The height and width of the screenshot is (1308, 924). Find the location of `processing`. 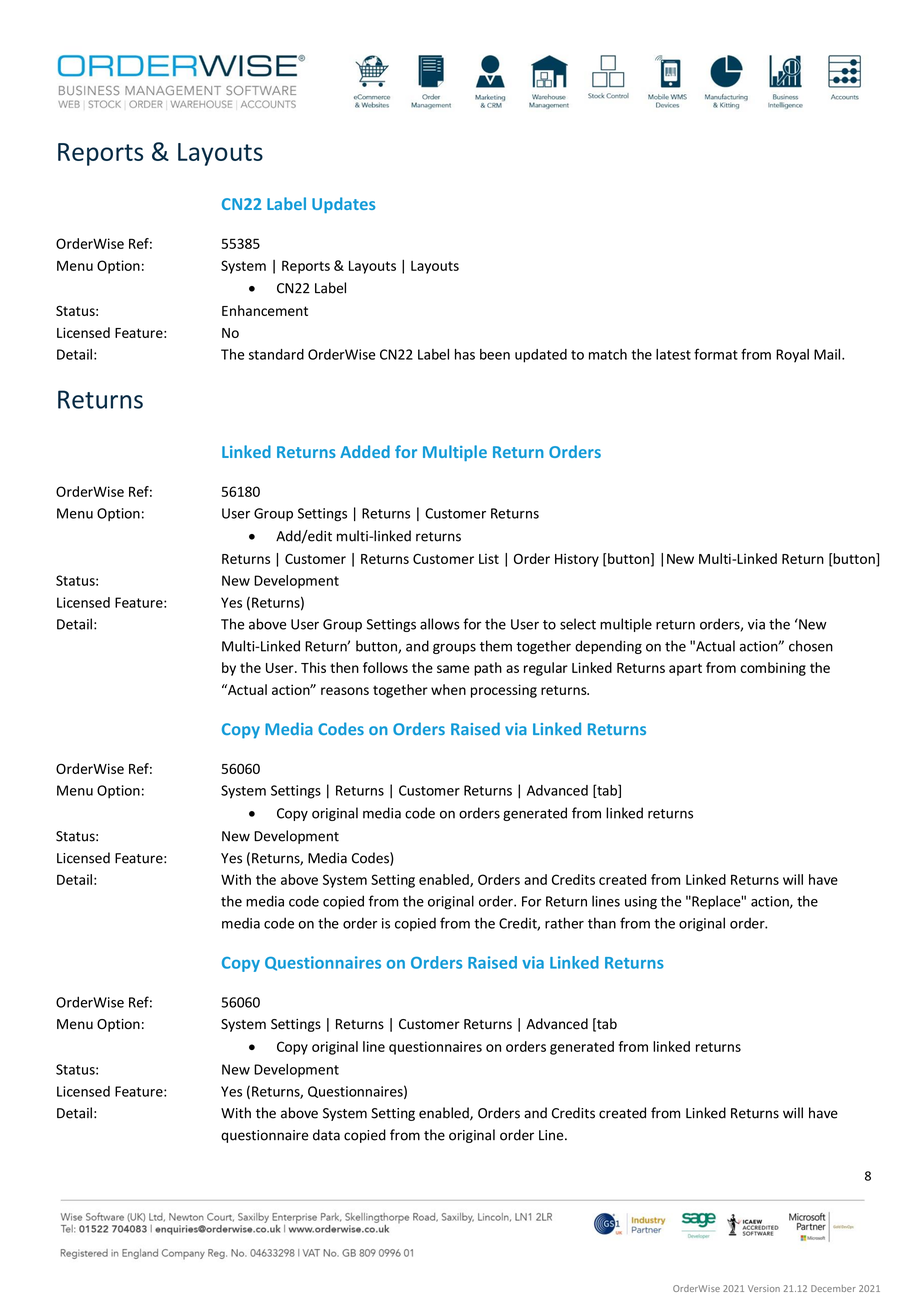

processing is located at coordinates (504, 691).
